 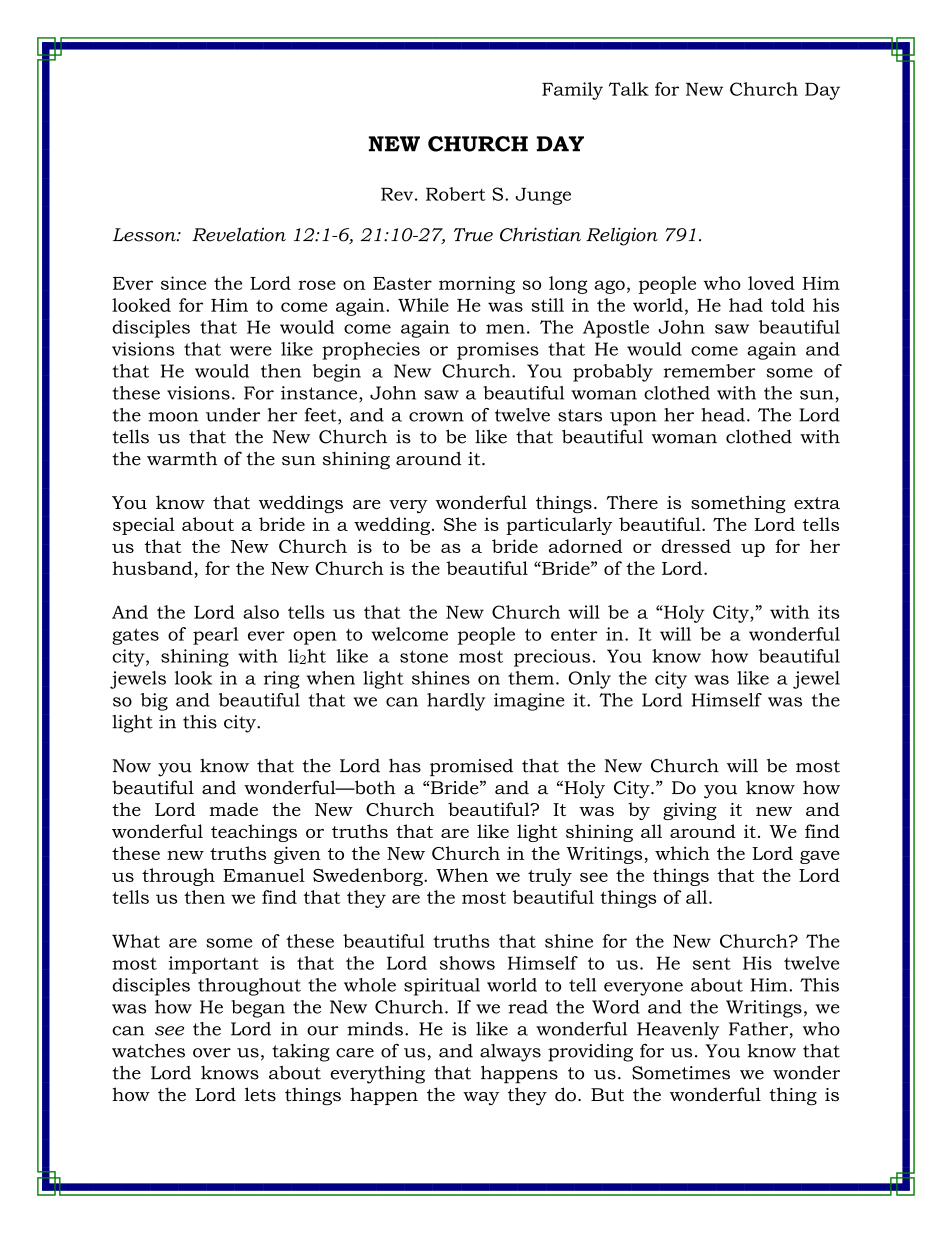 What do you see at coordinates (261, 612) in the screenshot?
I see `also` at bounding box center [261, 612].
